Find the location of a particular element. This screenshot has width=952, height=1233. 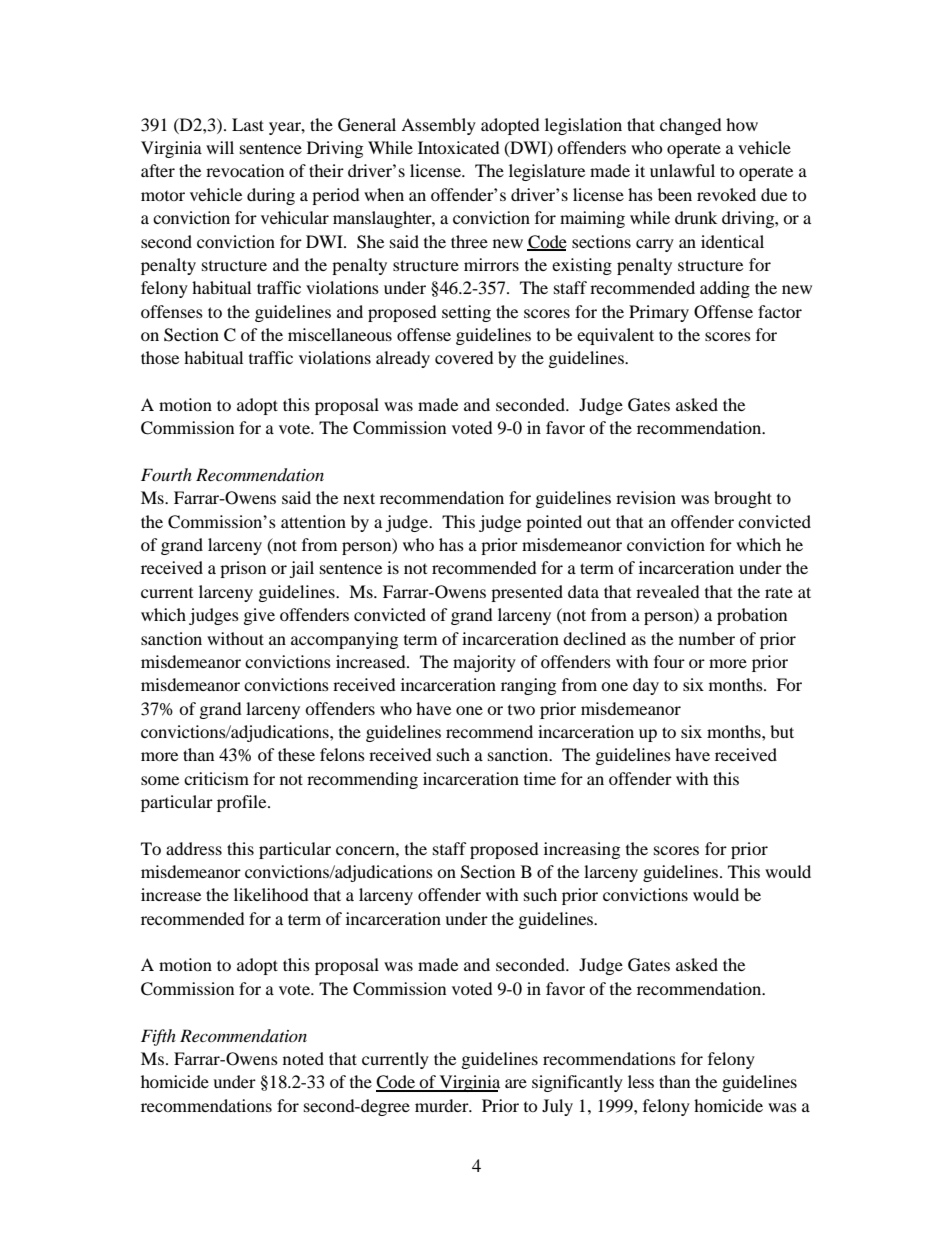

address is located at coordinates (194, 848).
